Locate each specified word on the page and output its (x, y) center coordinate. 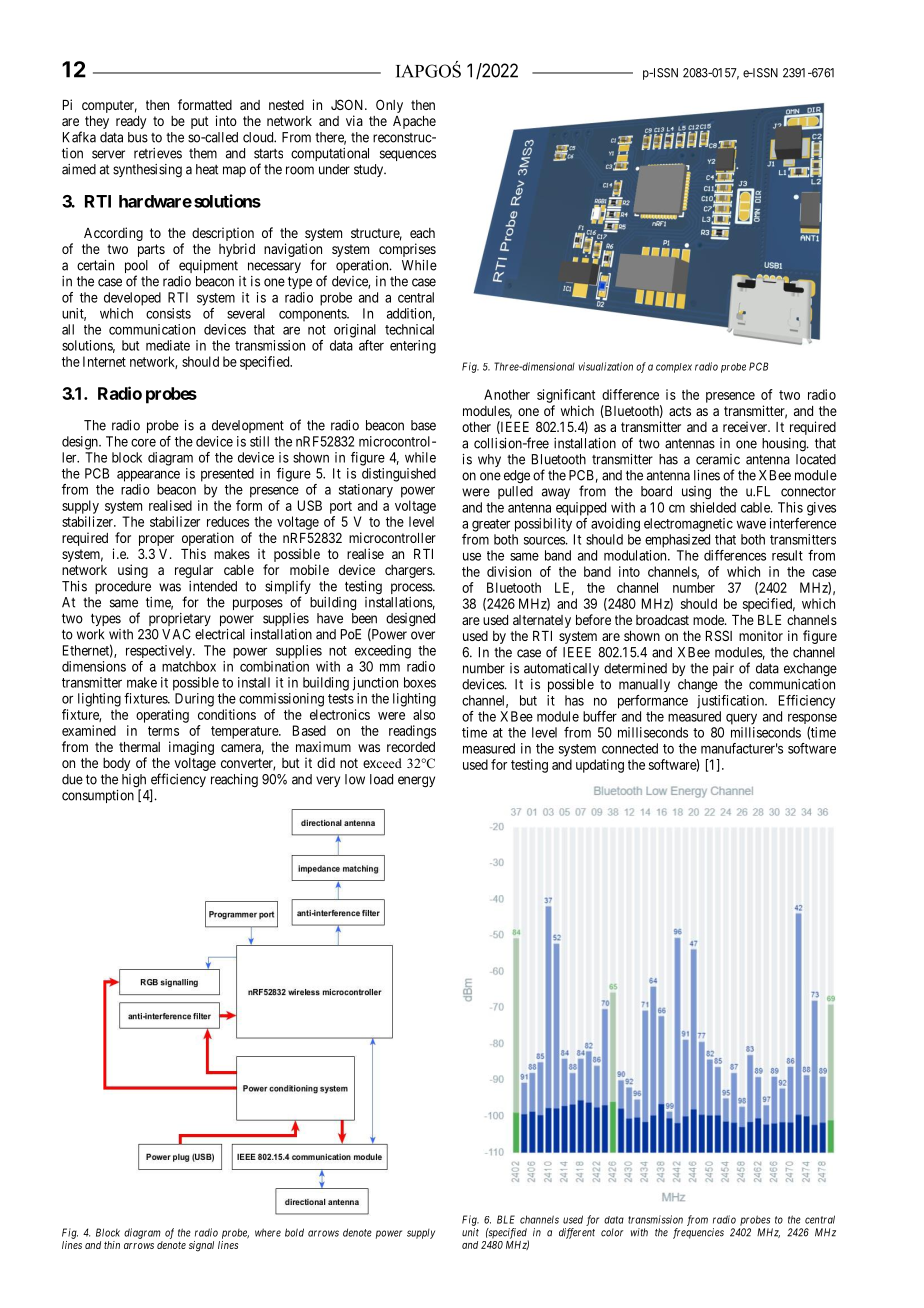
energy (416, 782)
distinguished (399, 475)
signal (201, 1246)
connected (630, 748)
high (134, 782)
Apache (414, 122)
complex (674, 368)
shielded (713, 507)
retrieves (158, 153)
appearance (148, 476)
